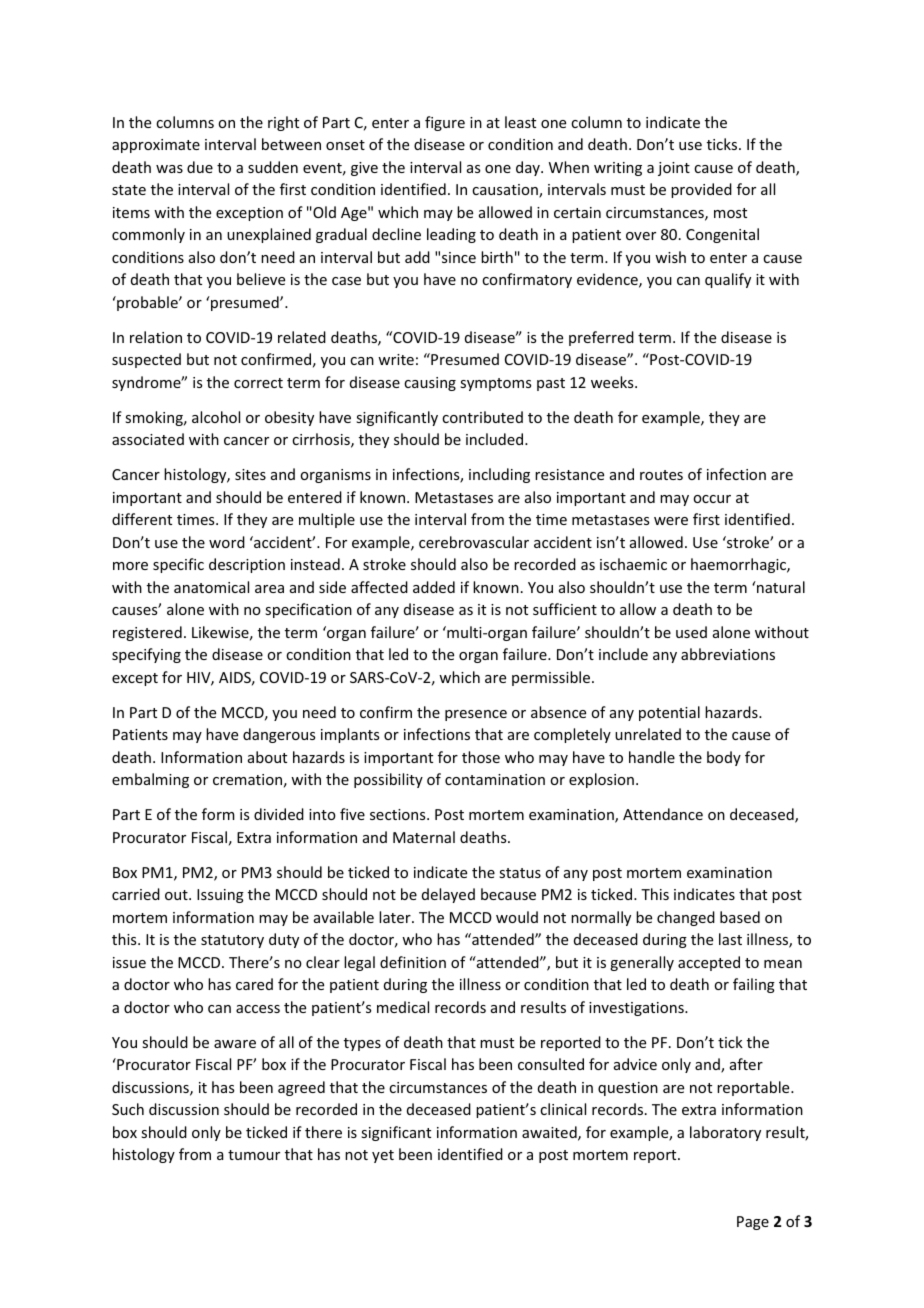 The width and height of the page is (924, 1308). I want to click on specifying, so click(146, 655).
